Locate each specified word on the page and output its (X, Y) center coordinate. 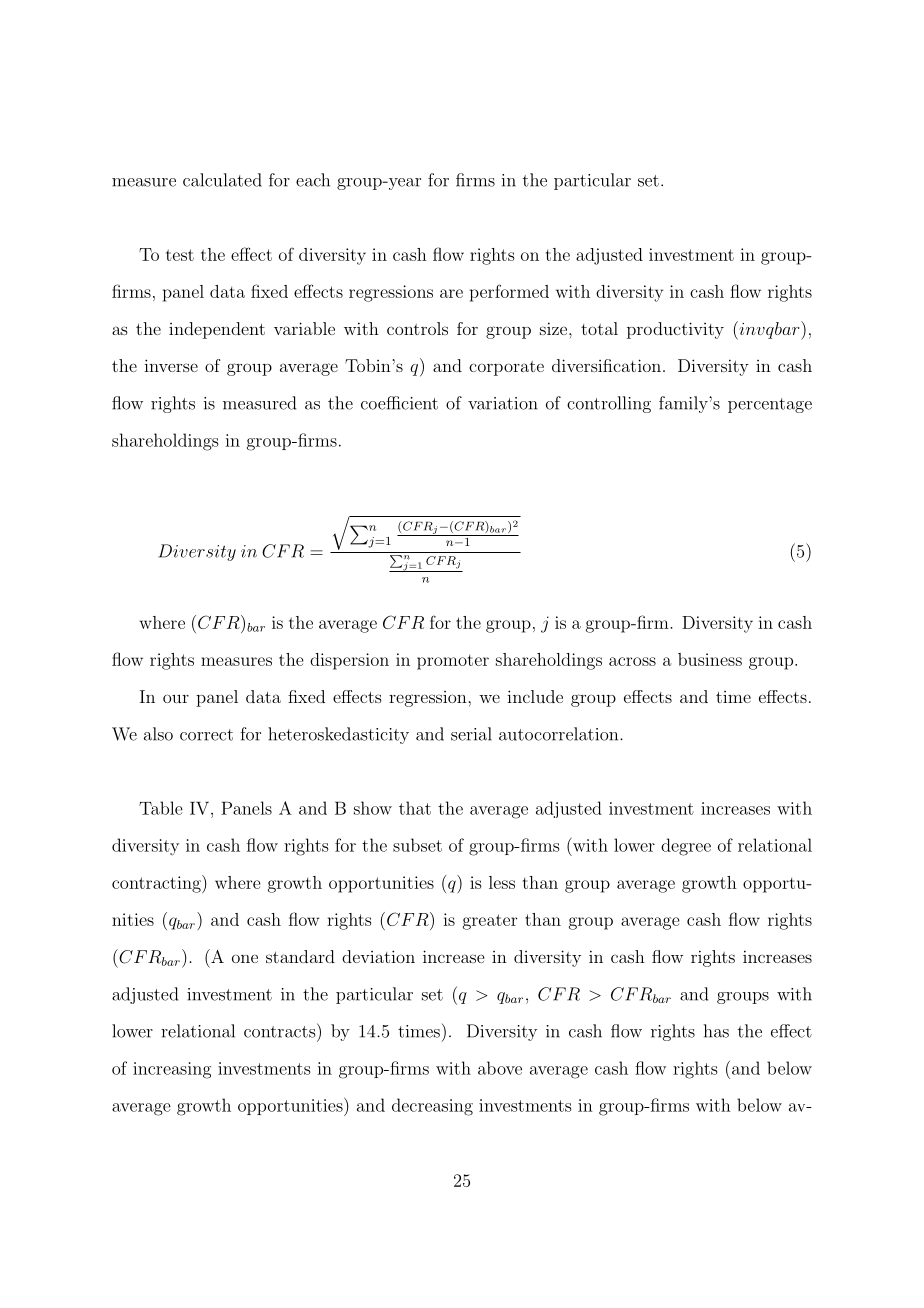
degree (686, 847)
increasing (172, 1070)
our (176, 698)
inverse (171, 365)
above (500, 1068)
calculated (222, 180)
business (710, 659)
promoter (453, 662)
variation (503, 403)
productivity (675, 330)
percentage (770, 405)
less (502, 882)
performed (509, 293)
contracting (157, 884)
